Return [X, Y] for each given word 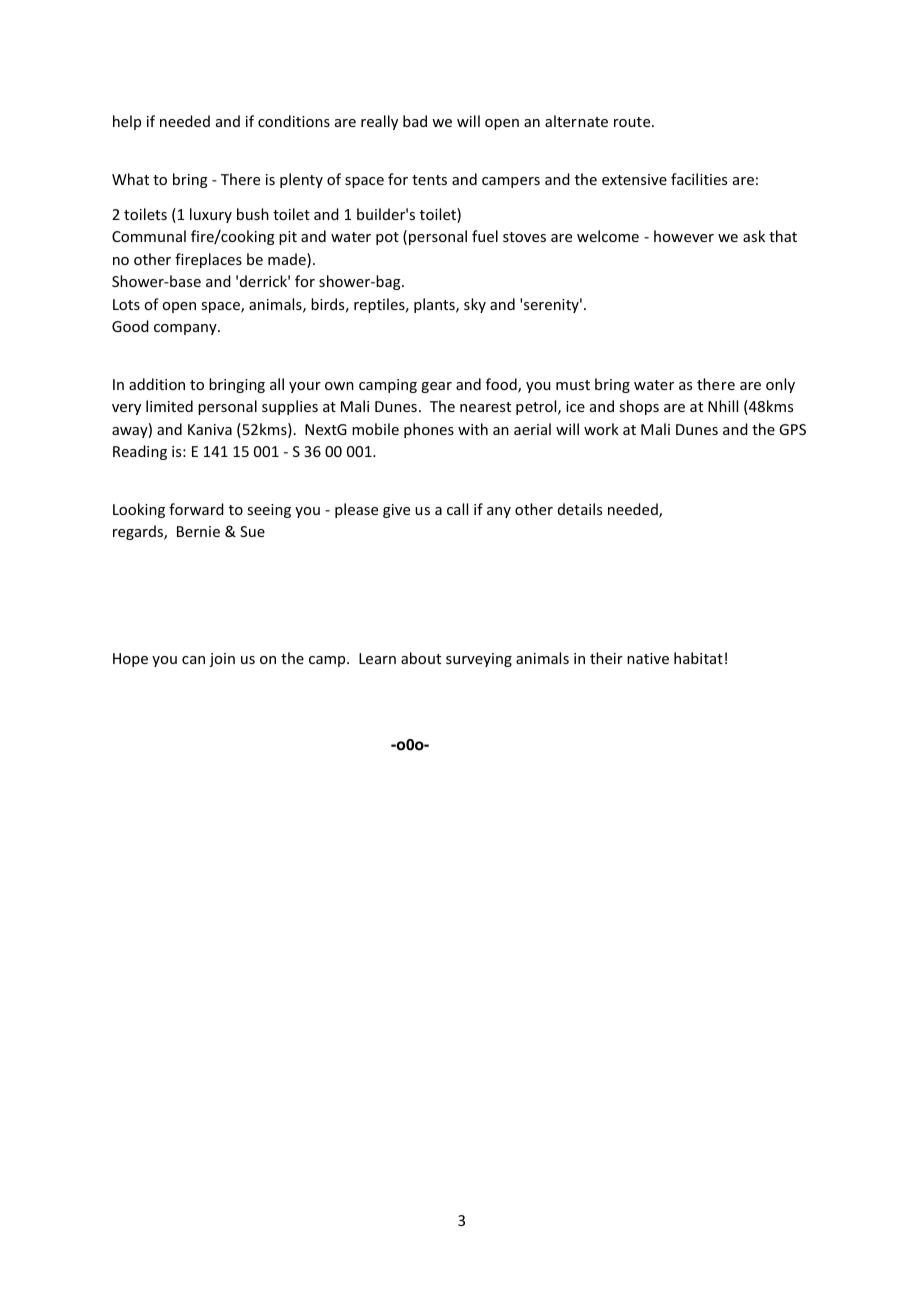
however [684, 236]
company [186, 329]
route [633, 122]
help [127, 122]
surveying [479, 660]
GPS [792, 429]
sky [475, 305]
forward [196, 509]
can [193, 660]
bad [415, 121]
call [457, 509]
